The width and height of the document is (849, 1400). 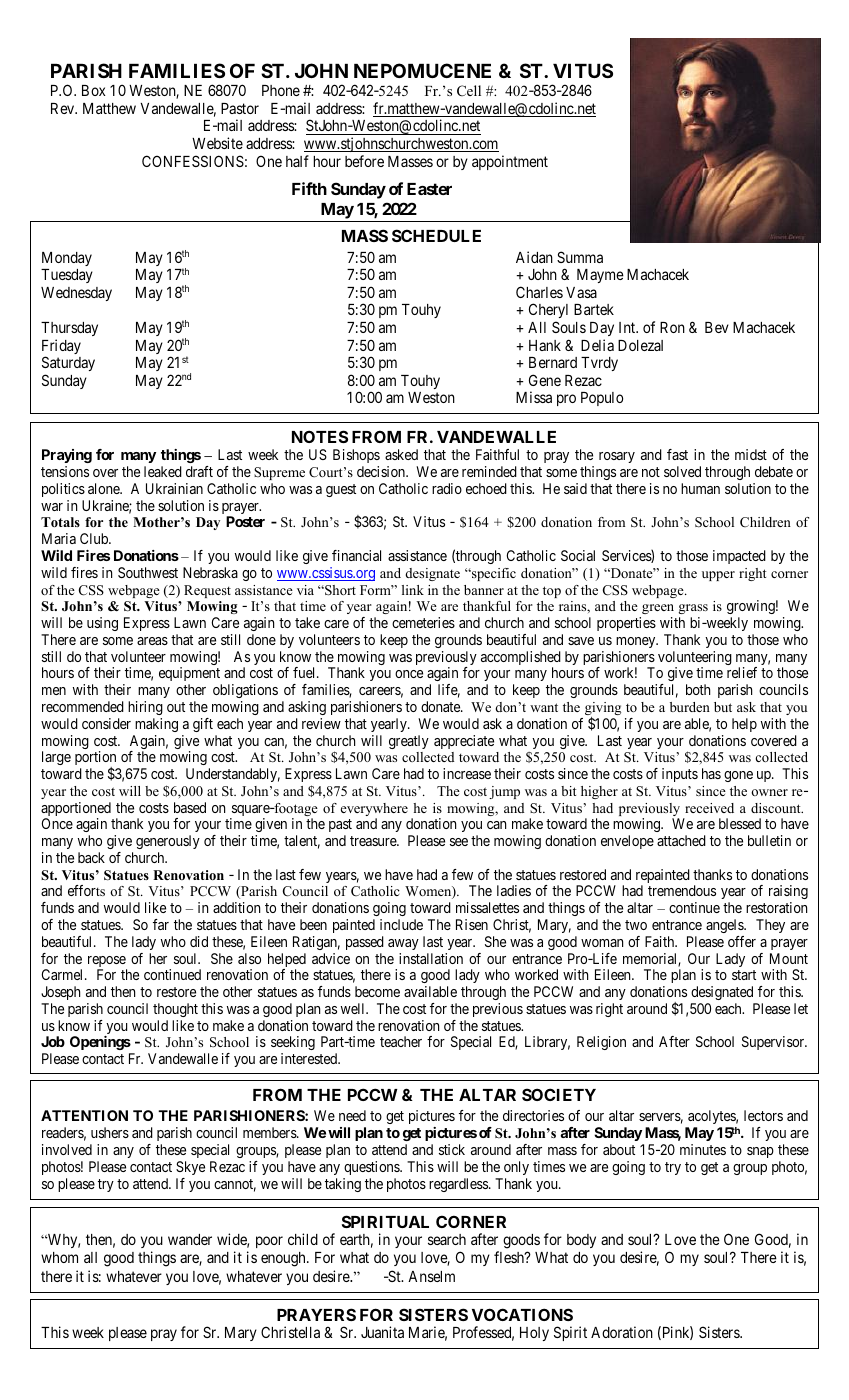 I want to click on Box, so click(x=94, y=90).
